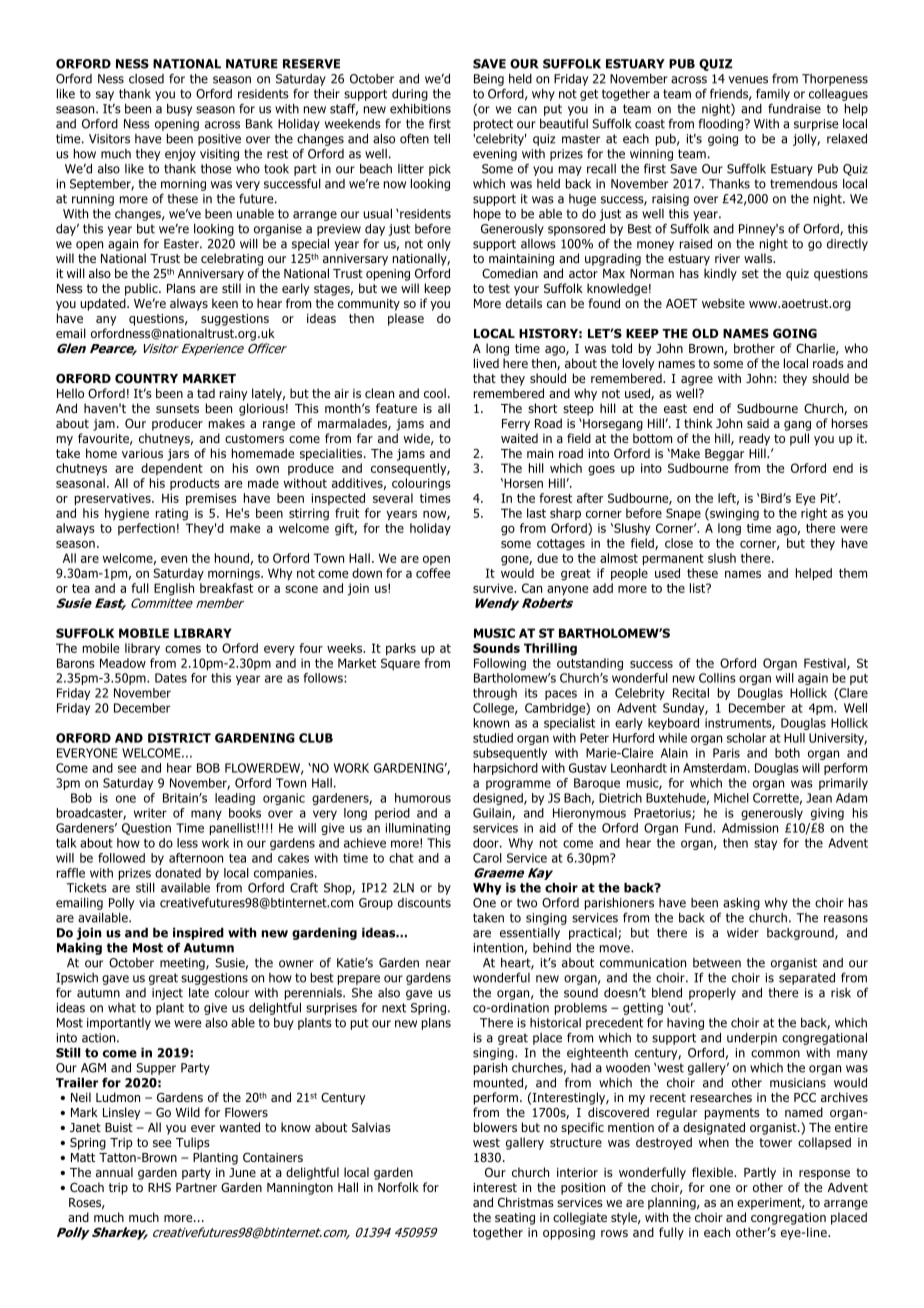  I want to click on RHS, so click(159, 1187).
